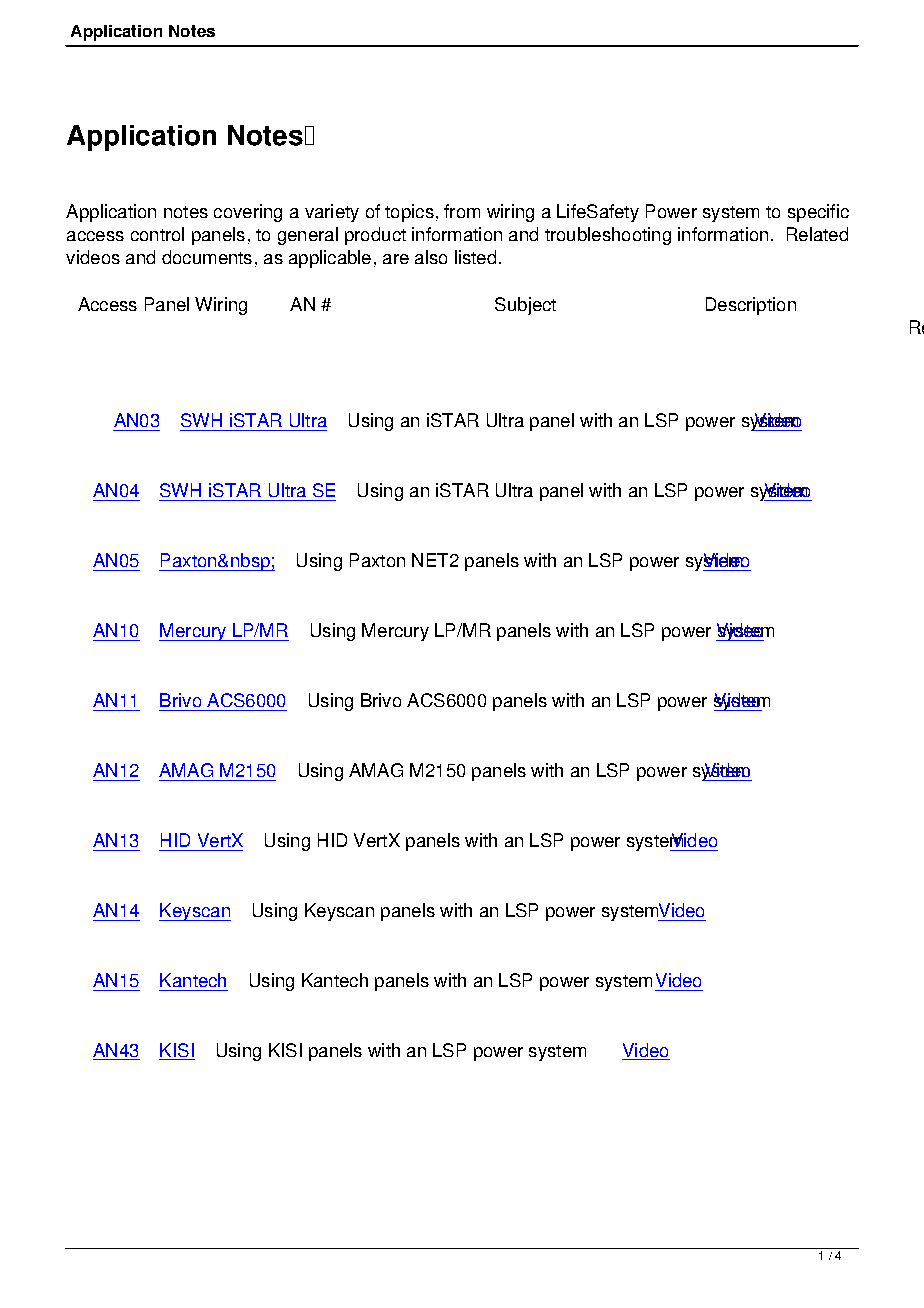 The width and height of the page is (924, 1308). What do you see at coordinates (475, 257) in the page?
I see `listed` at bounding box center [475, 257].
